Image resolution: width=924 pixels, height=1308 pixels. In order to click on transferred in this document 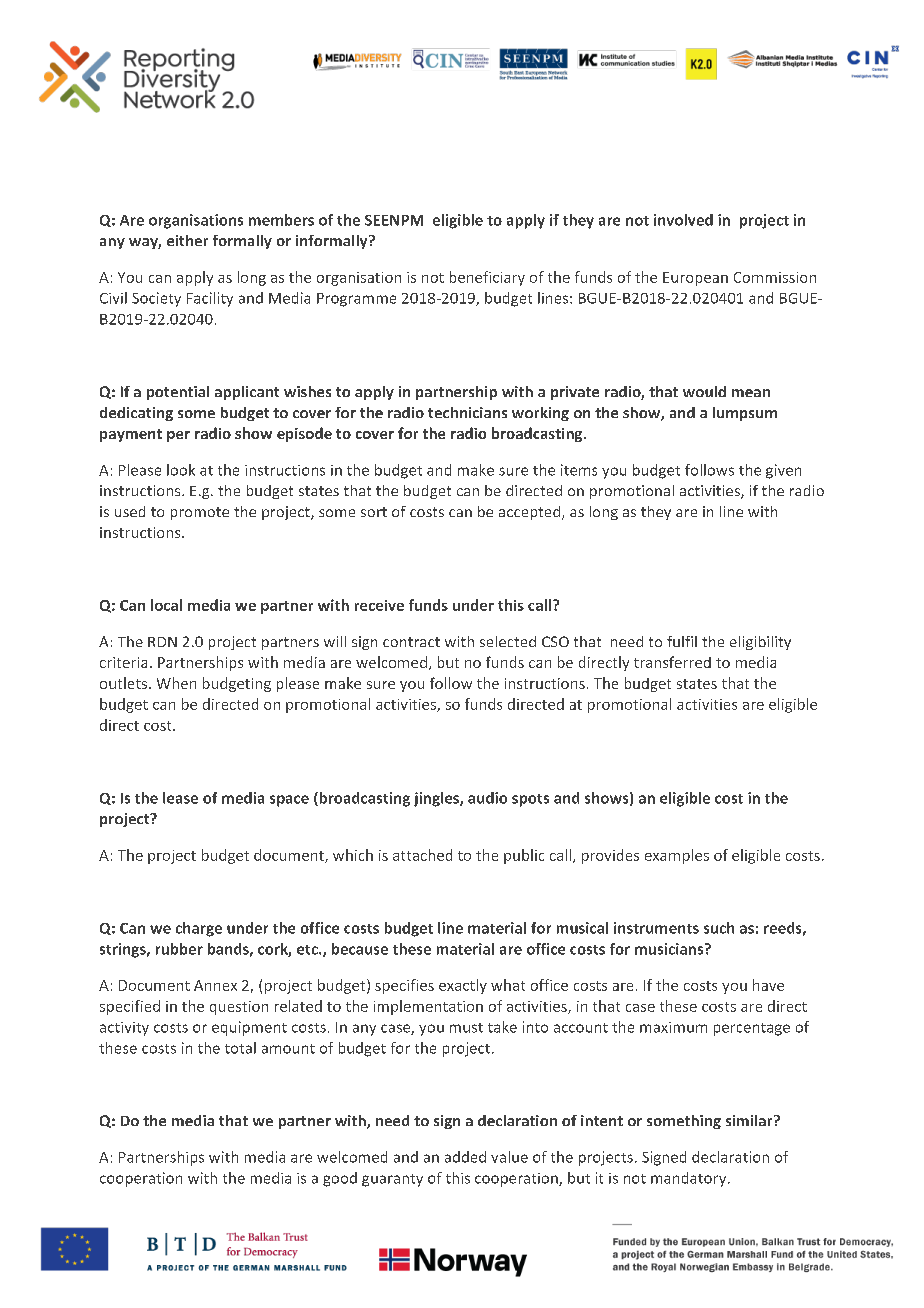, I will do `click(672, 662)`.
